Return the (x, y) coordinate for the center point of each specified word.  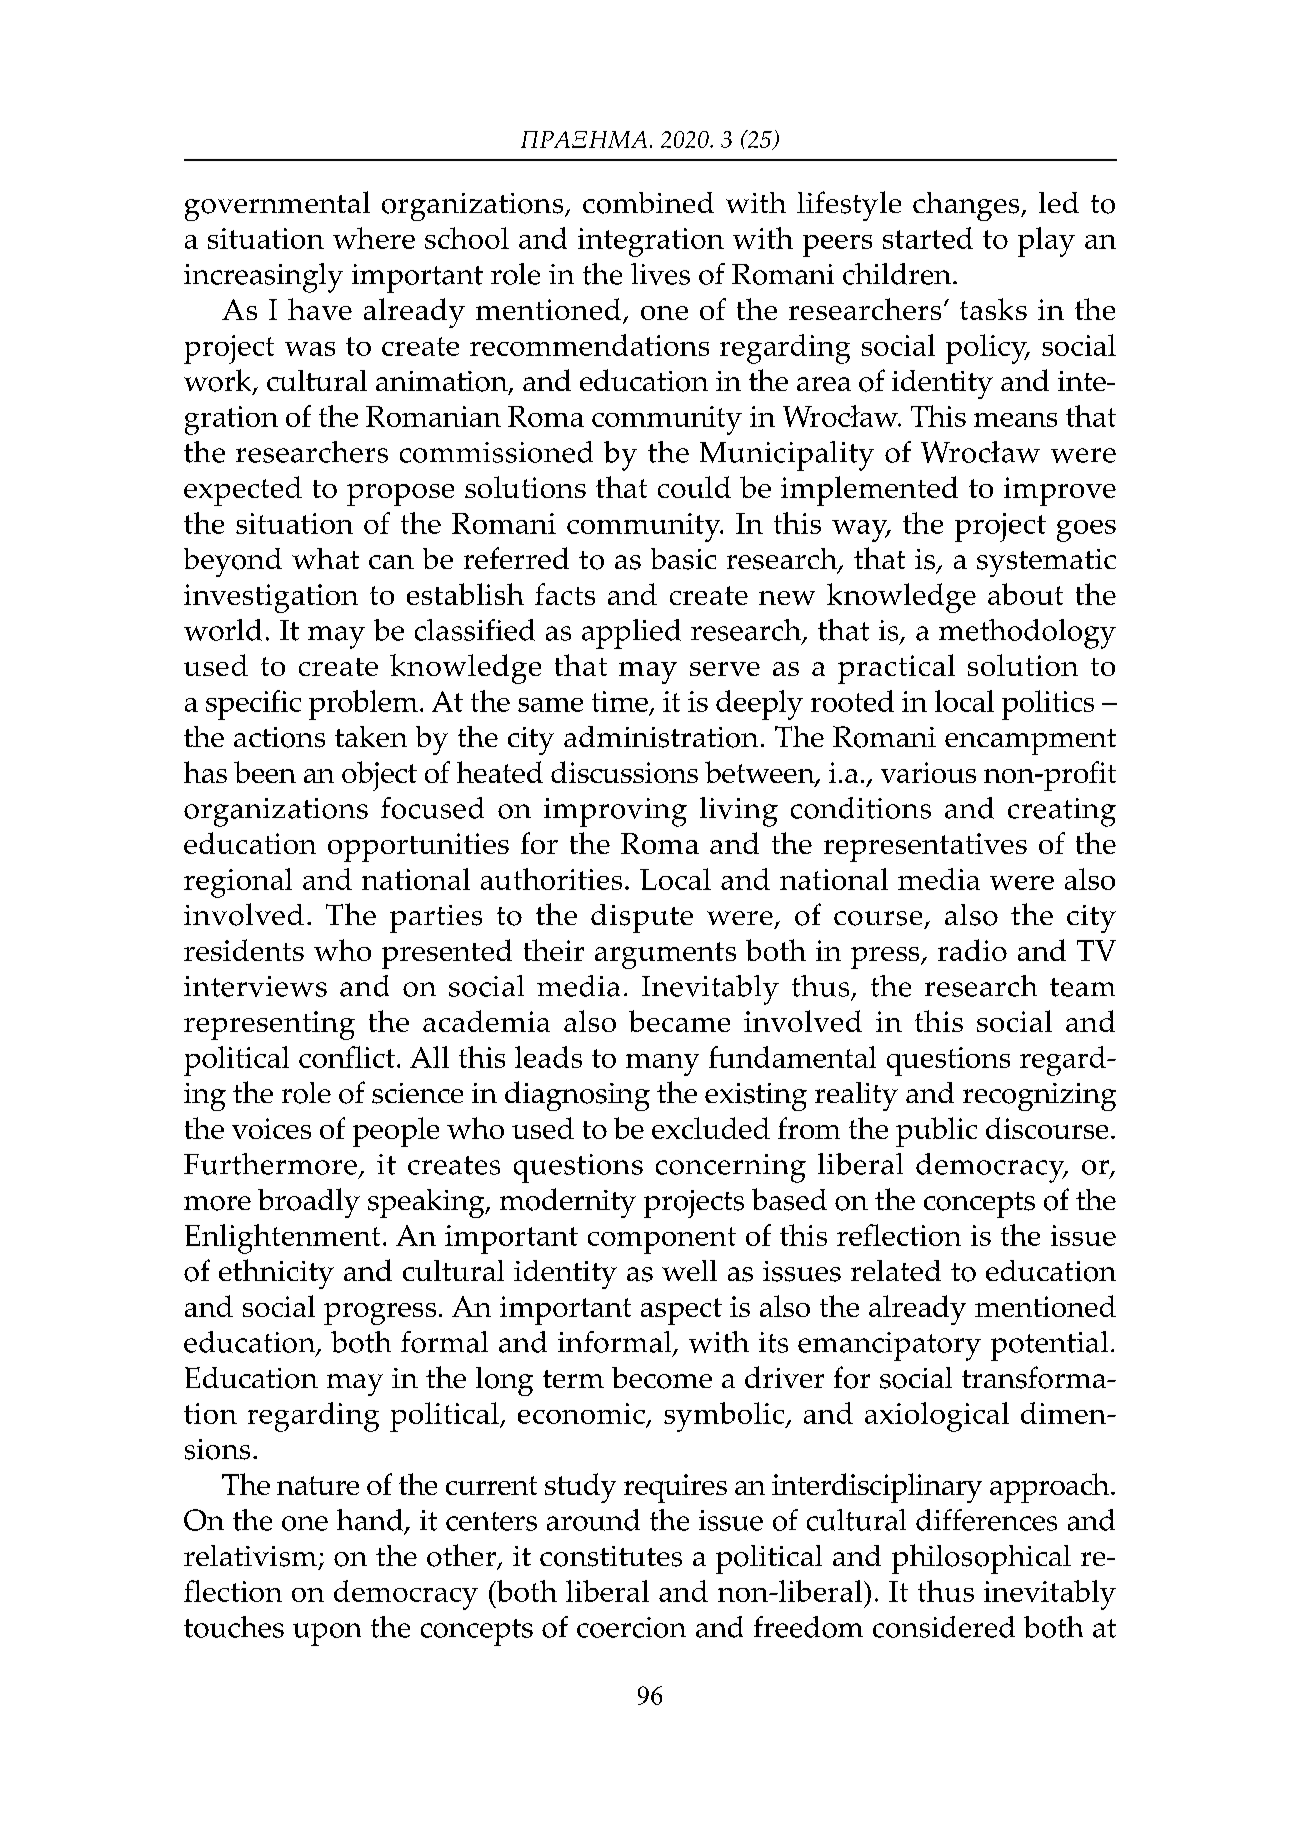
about (1025, 594)
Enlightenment (282, 1239)
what (325, 558)
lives (660, 274)
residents (244, 950)
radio (972, 950)
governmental (277, 206)
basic (683, 559)
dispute (642, 918)
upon (327, 1634)
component (662, 1240)
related (896, 1270)
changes (967, 206)
